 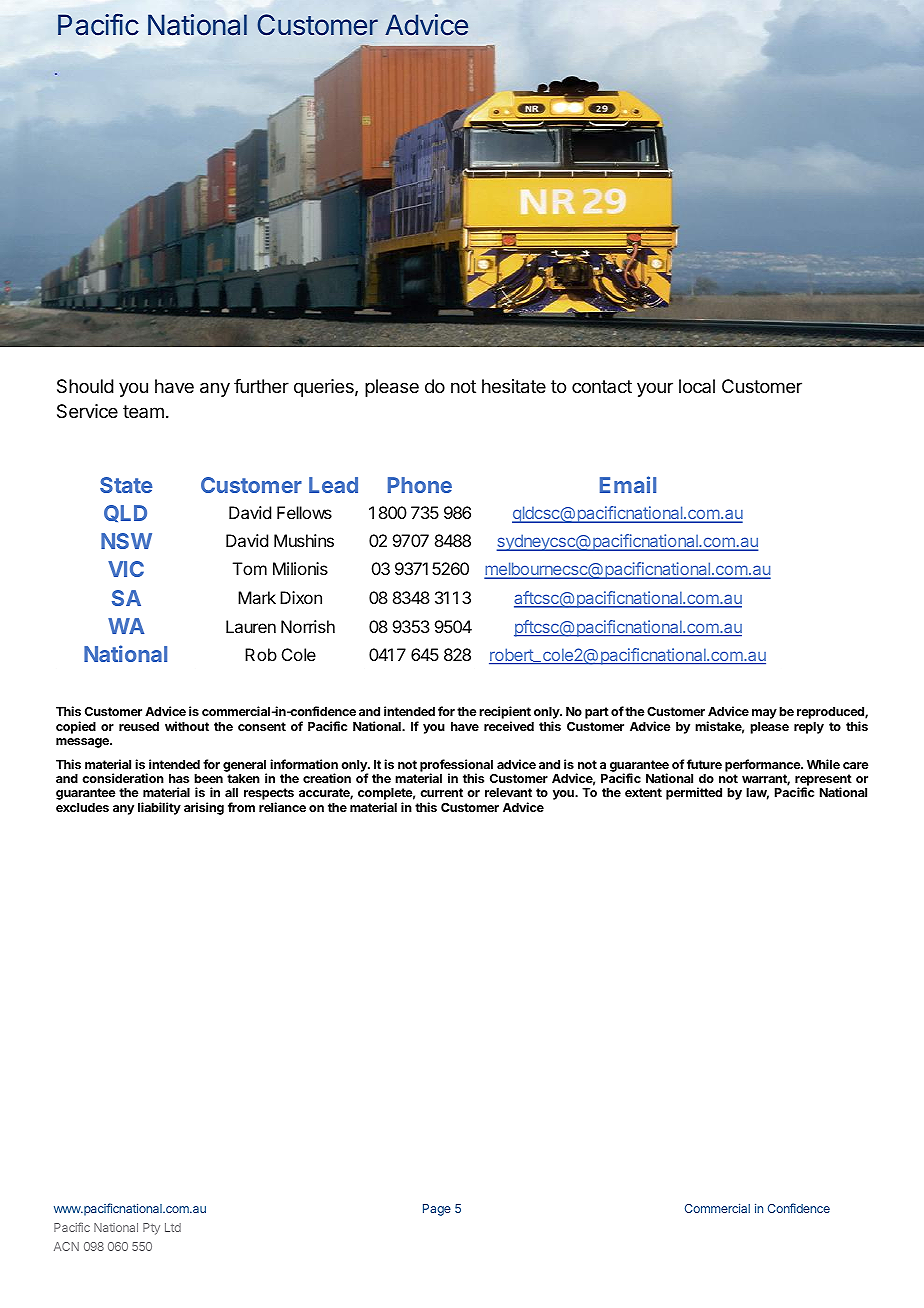 I want to click on team, so click(x=143, y=411).
